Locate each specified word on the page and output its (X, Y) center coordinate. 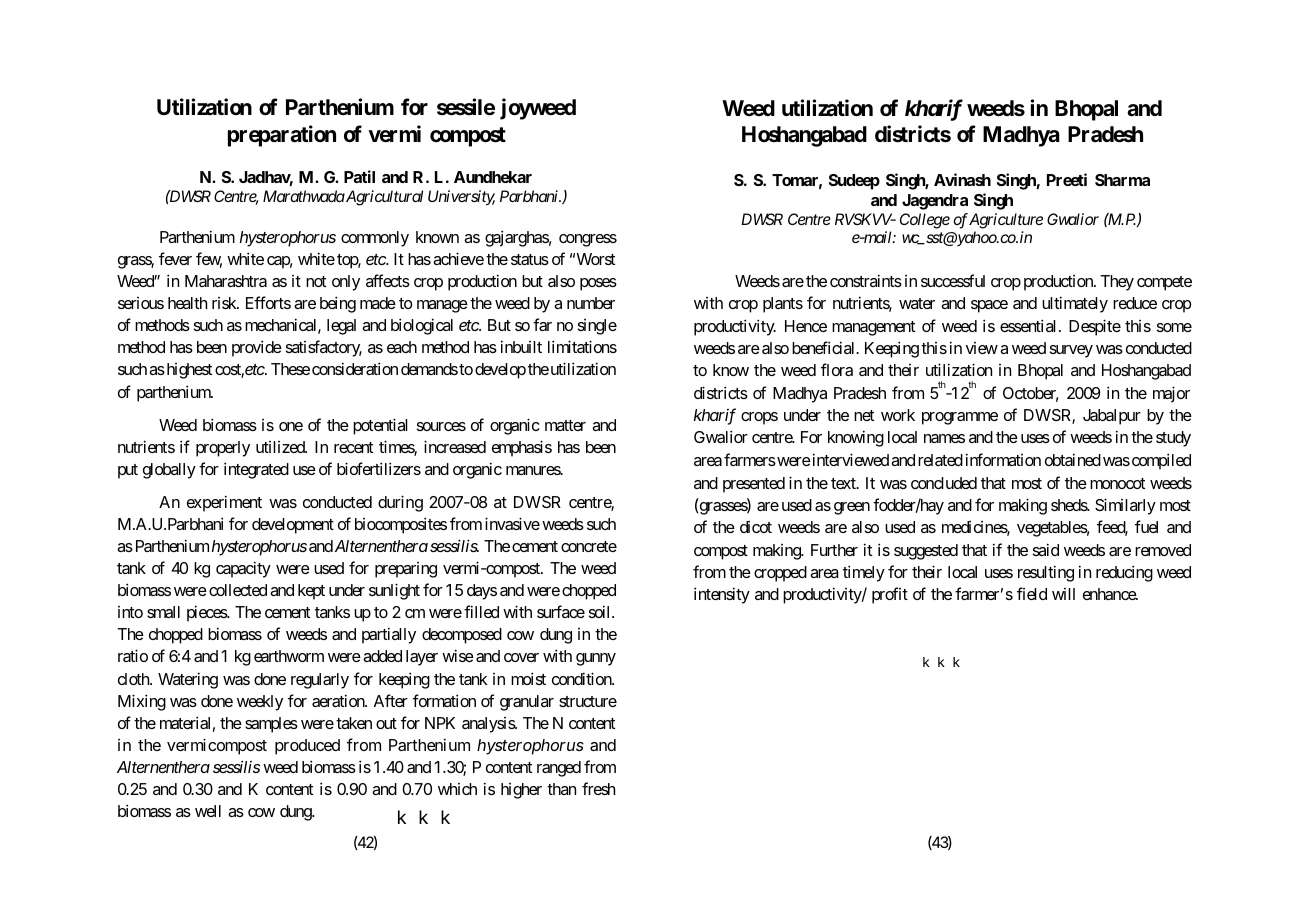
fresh (598, 788)
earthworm (289, 656)
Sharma (1122, 180)
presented (754, 485)
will (1063, 594)
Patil (359, 176)
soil (601, 611)
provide (257, 348)
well (208, 811)
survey (1071, 351)
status (530, 259)
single (597, 327)
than (561, 789)
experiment (224, 503)
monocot (1117, 483)
